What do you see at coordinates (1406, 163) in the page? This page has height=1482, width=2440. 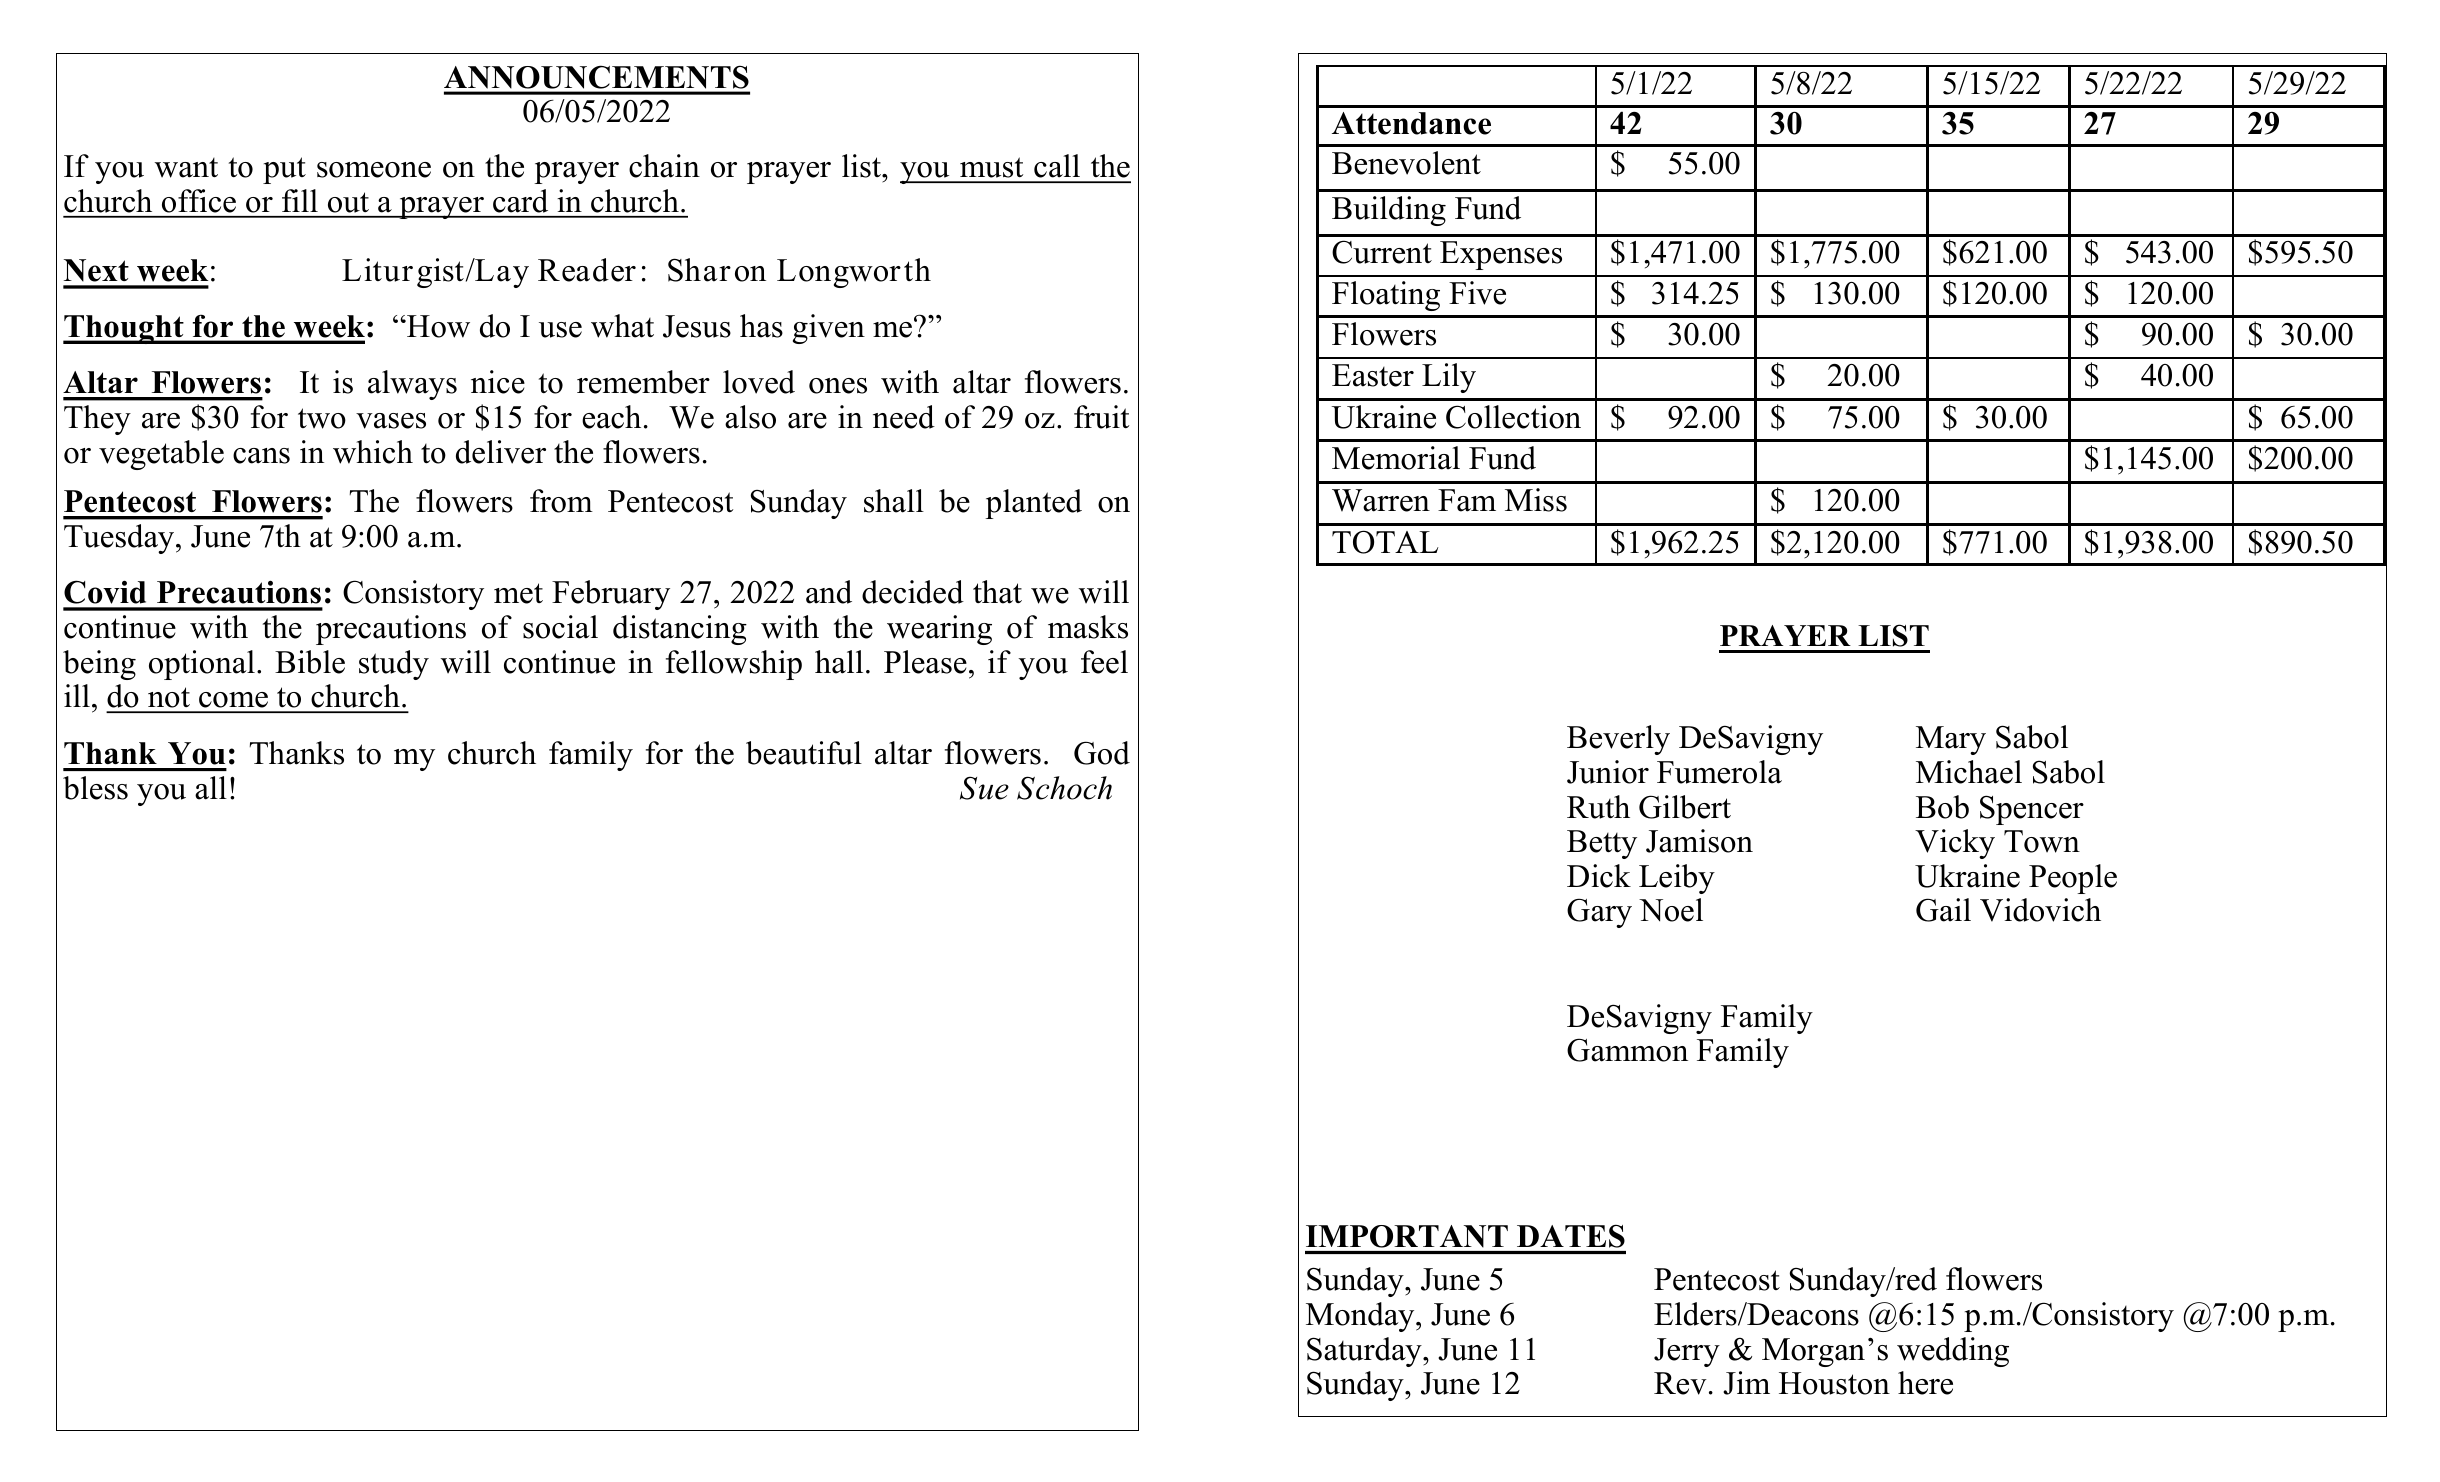 I see `Benevolent` at bounding box center [1406, 163].
